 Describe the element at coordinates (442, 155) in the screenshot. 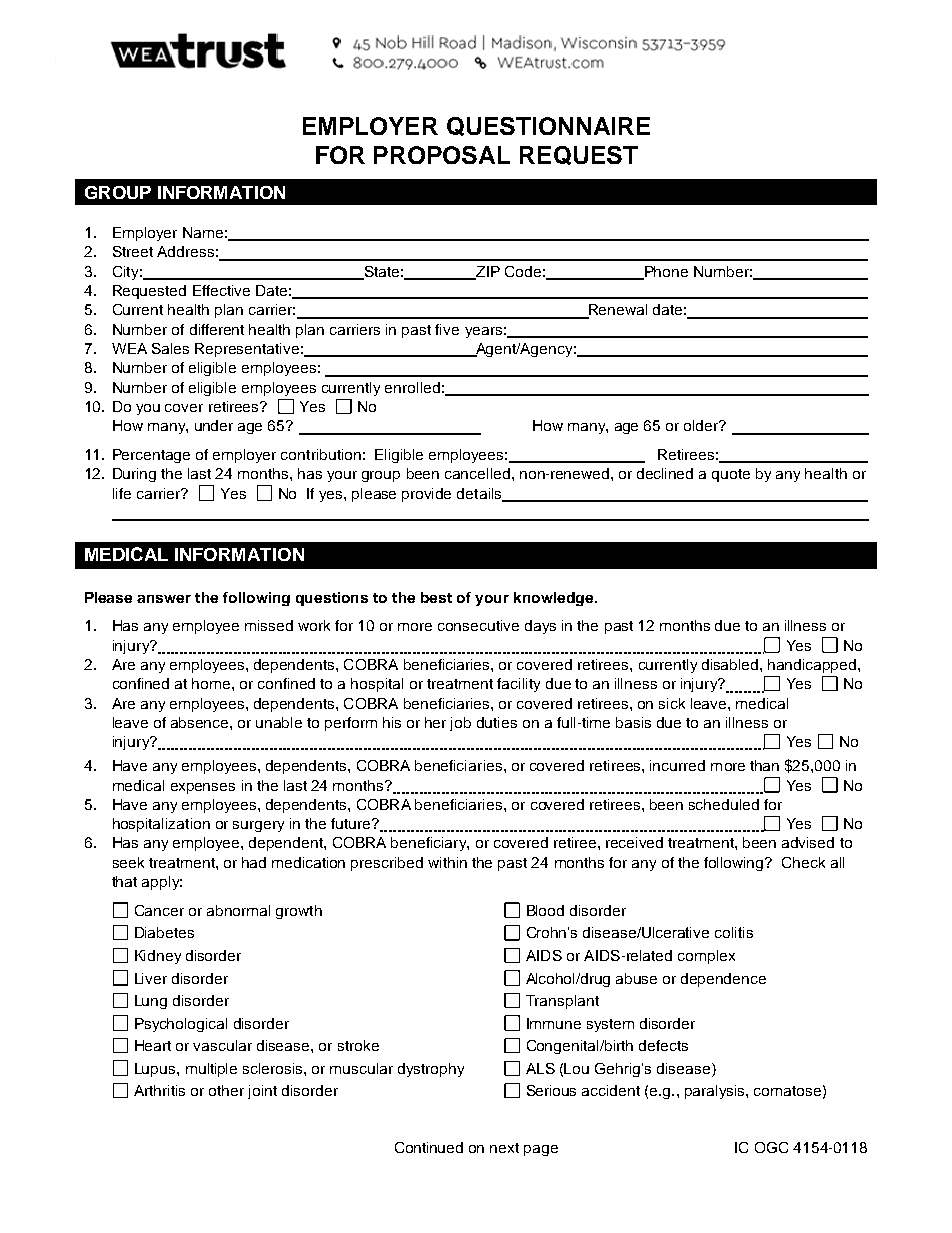

I see `PROPOSAL` at that location.
